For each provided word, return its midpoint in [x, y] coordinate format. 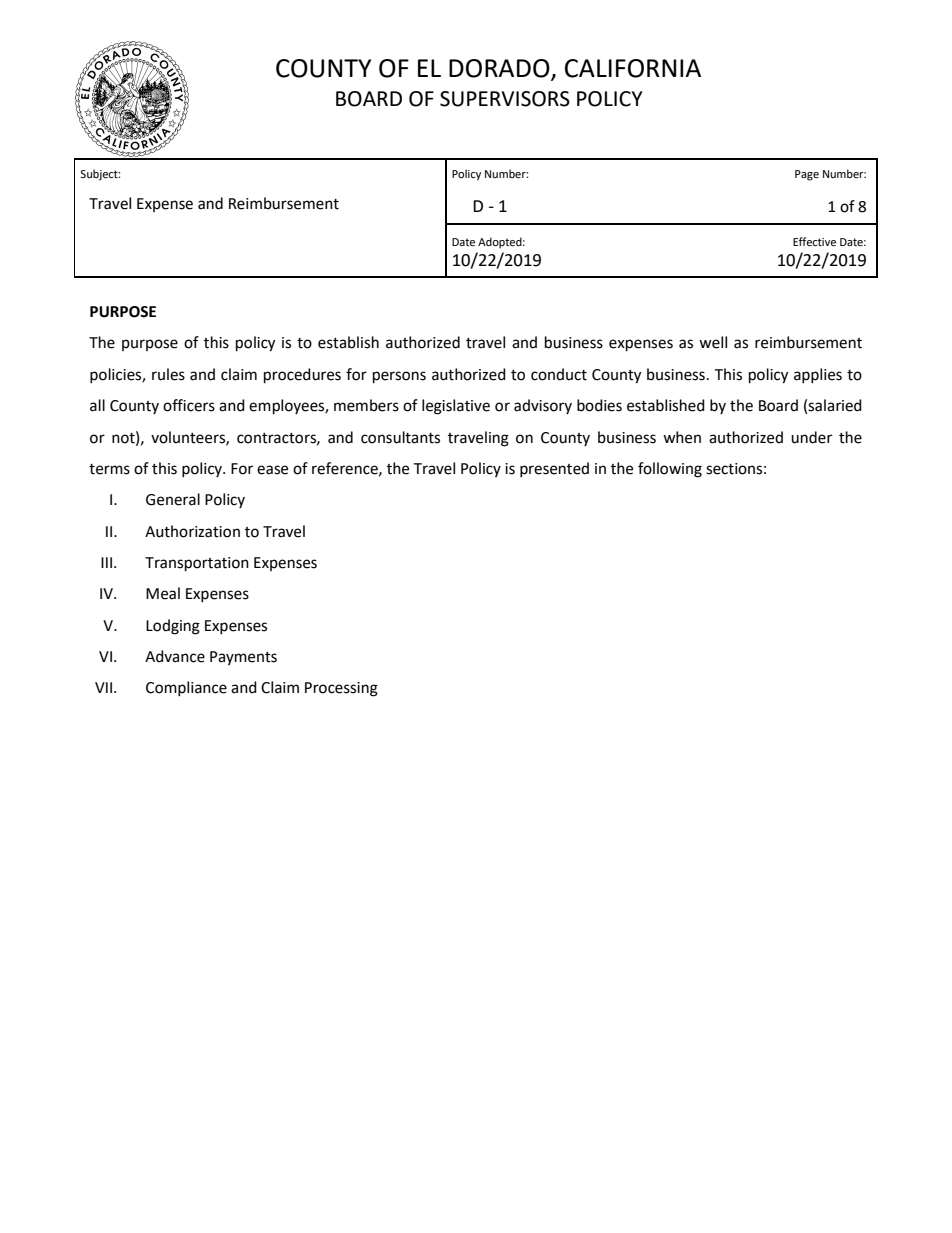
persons [399, 377]
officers [189, 405]
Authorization [192, 531]
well [713, 342]
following [670, 470]
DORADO [500, 69]
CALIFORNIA [633, 68]
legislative [456, 407]
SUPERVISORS [505, 99]
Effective [814, 242]
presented [554, 469]
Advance [175, 656]
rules [168, 374]
